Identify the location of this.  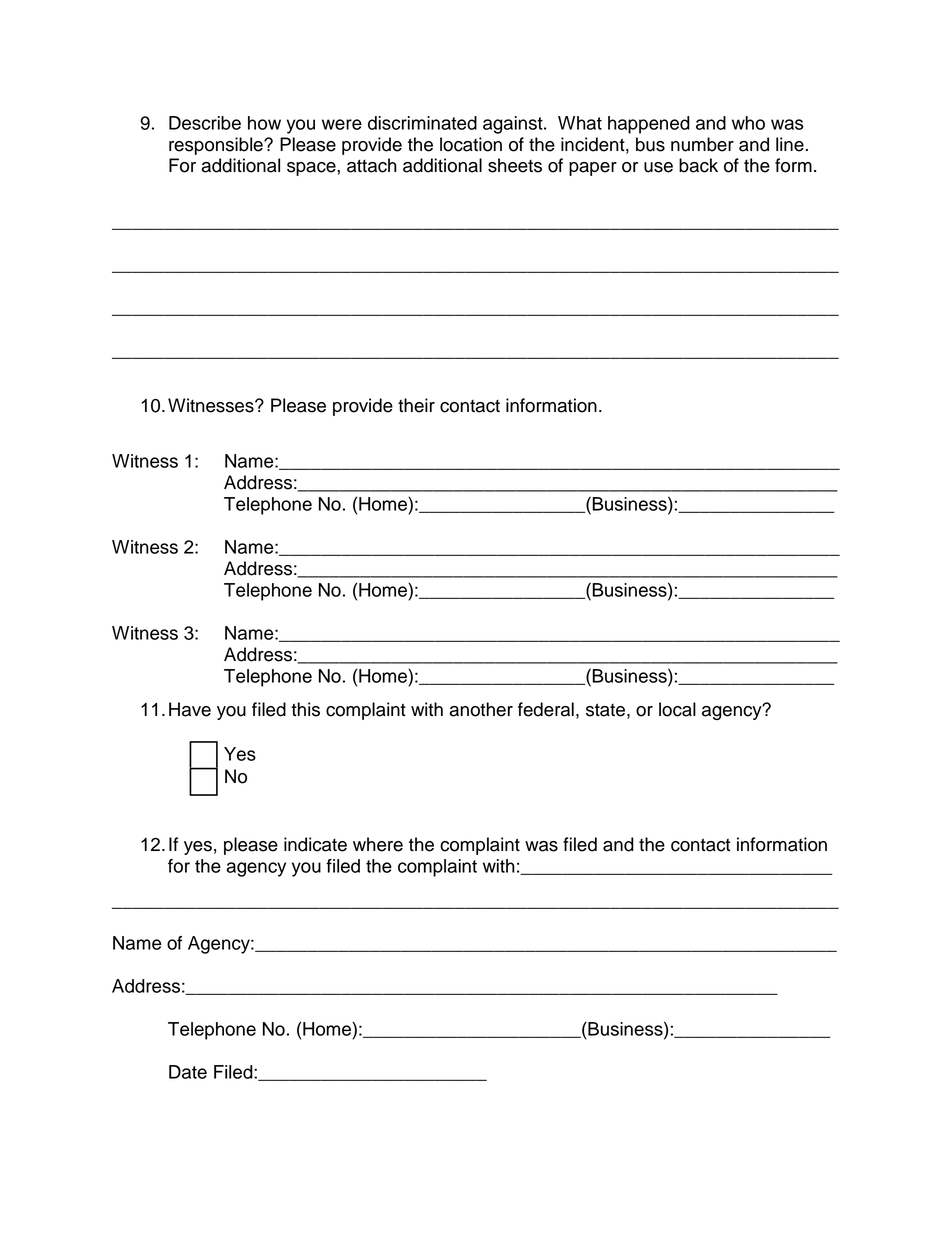
(305, 709).
